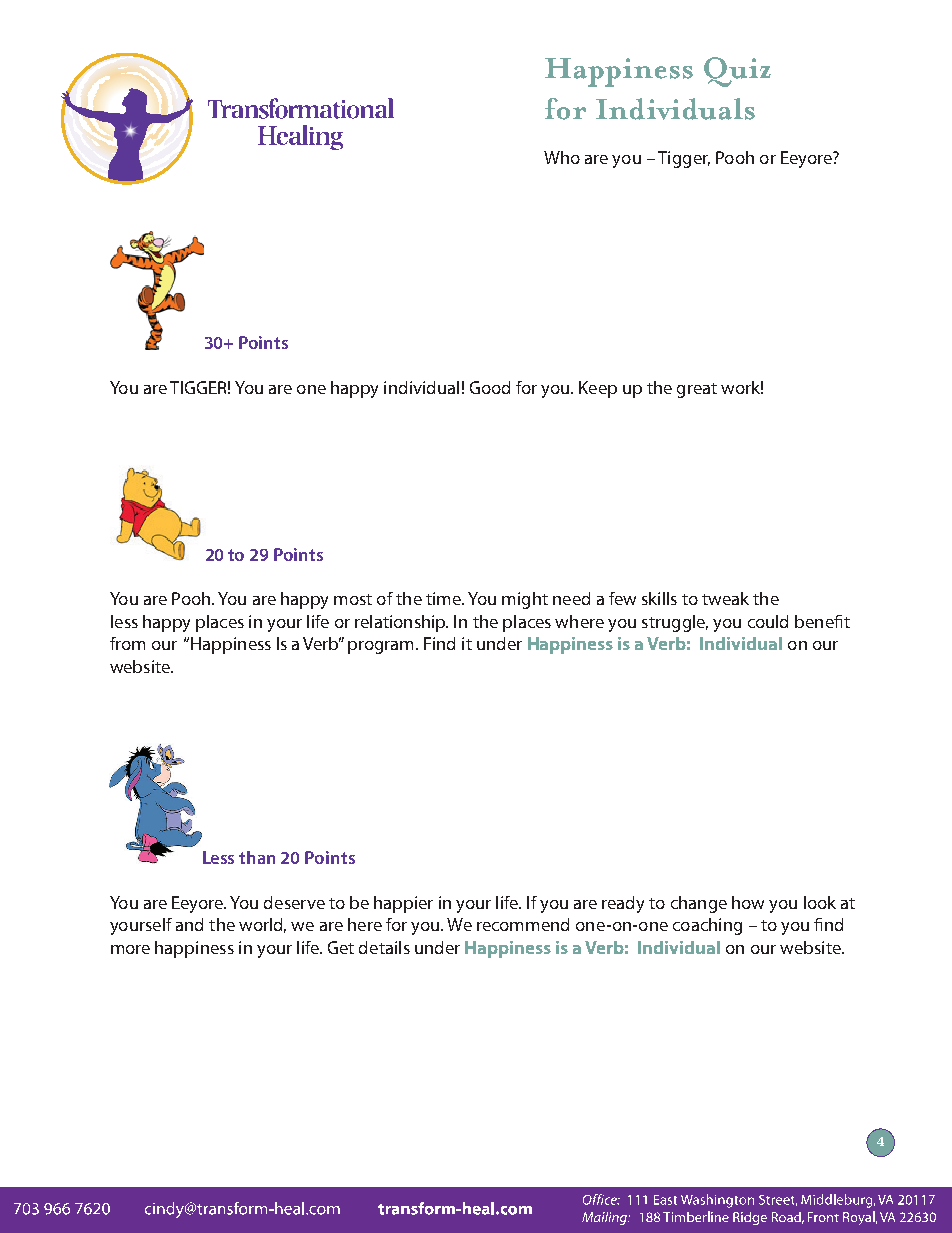  What do you see at coordinates (725, 598) in the image?
I see `tweak` at bounding box center [725, 598].
